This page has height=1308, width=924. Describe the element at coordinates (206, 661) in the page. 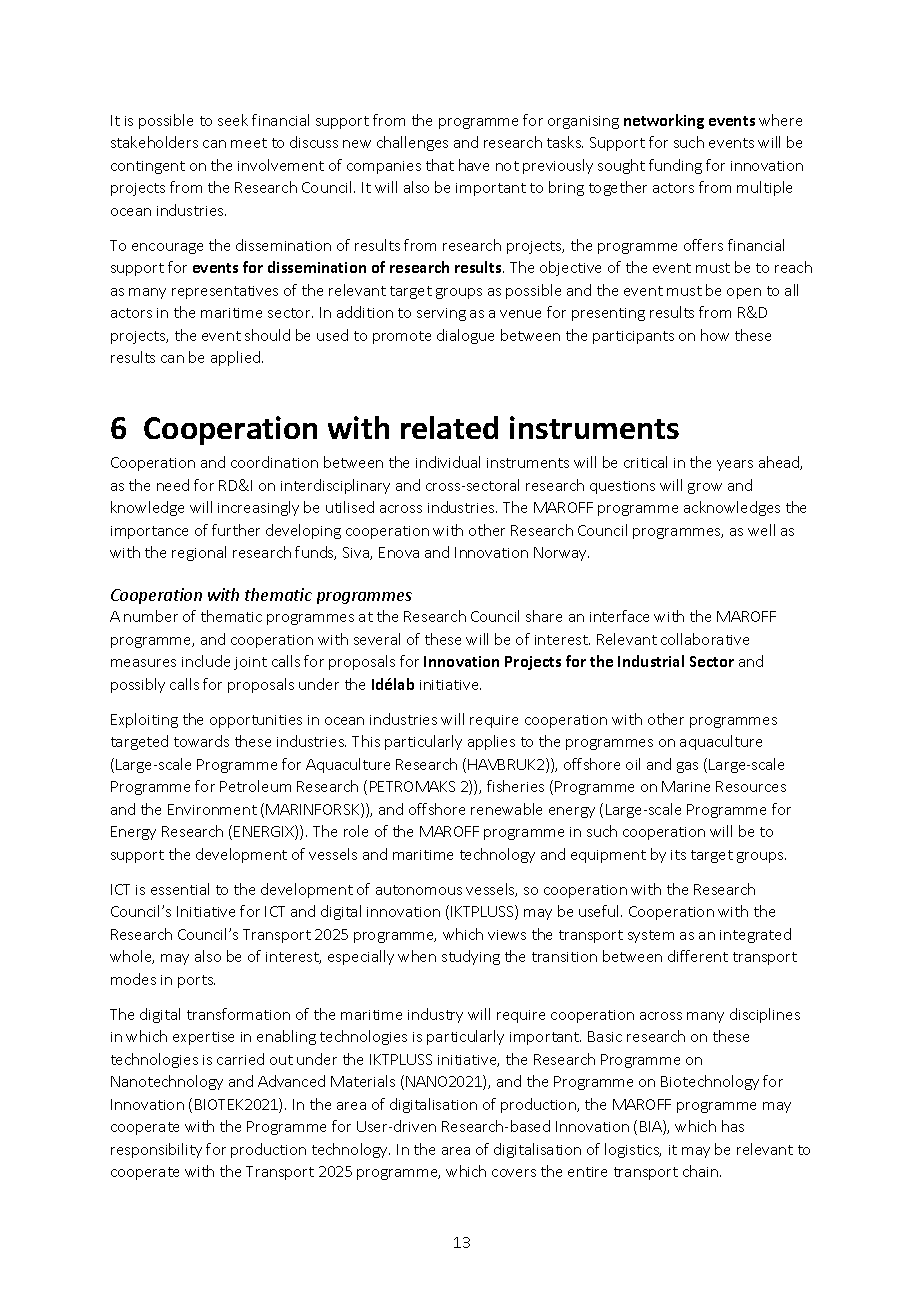

I see `include` at that location.
